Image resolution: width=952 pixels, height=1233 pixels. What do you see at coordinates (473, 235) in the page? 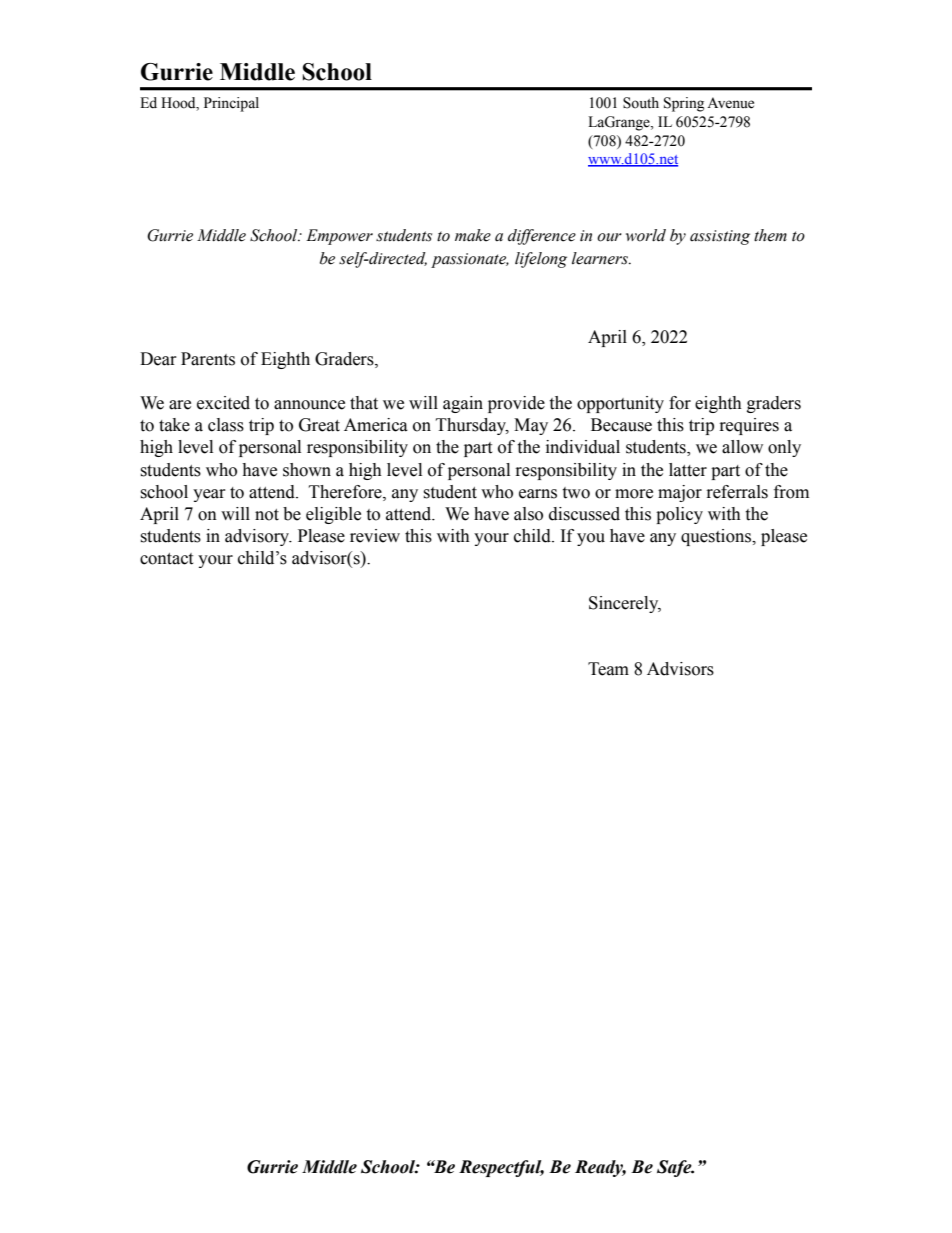
I see `make` at bounding box center [473, 235].
